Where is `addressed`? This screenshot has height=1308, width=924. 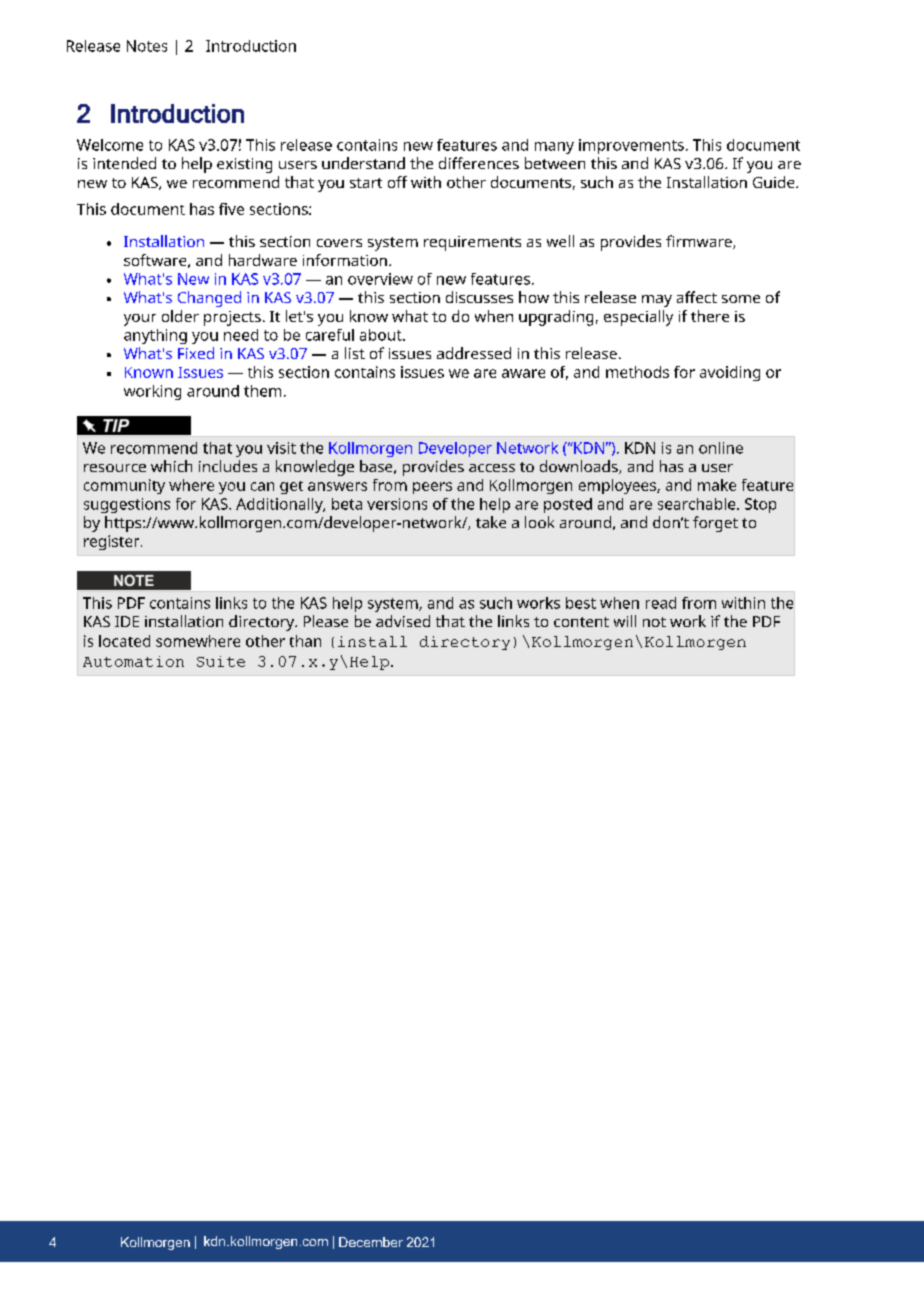 addressed is located at coordinates (474, 353).
